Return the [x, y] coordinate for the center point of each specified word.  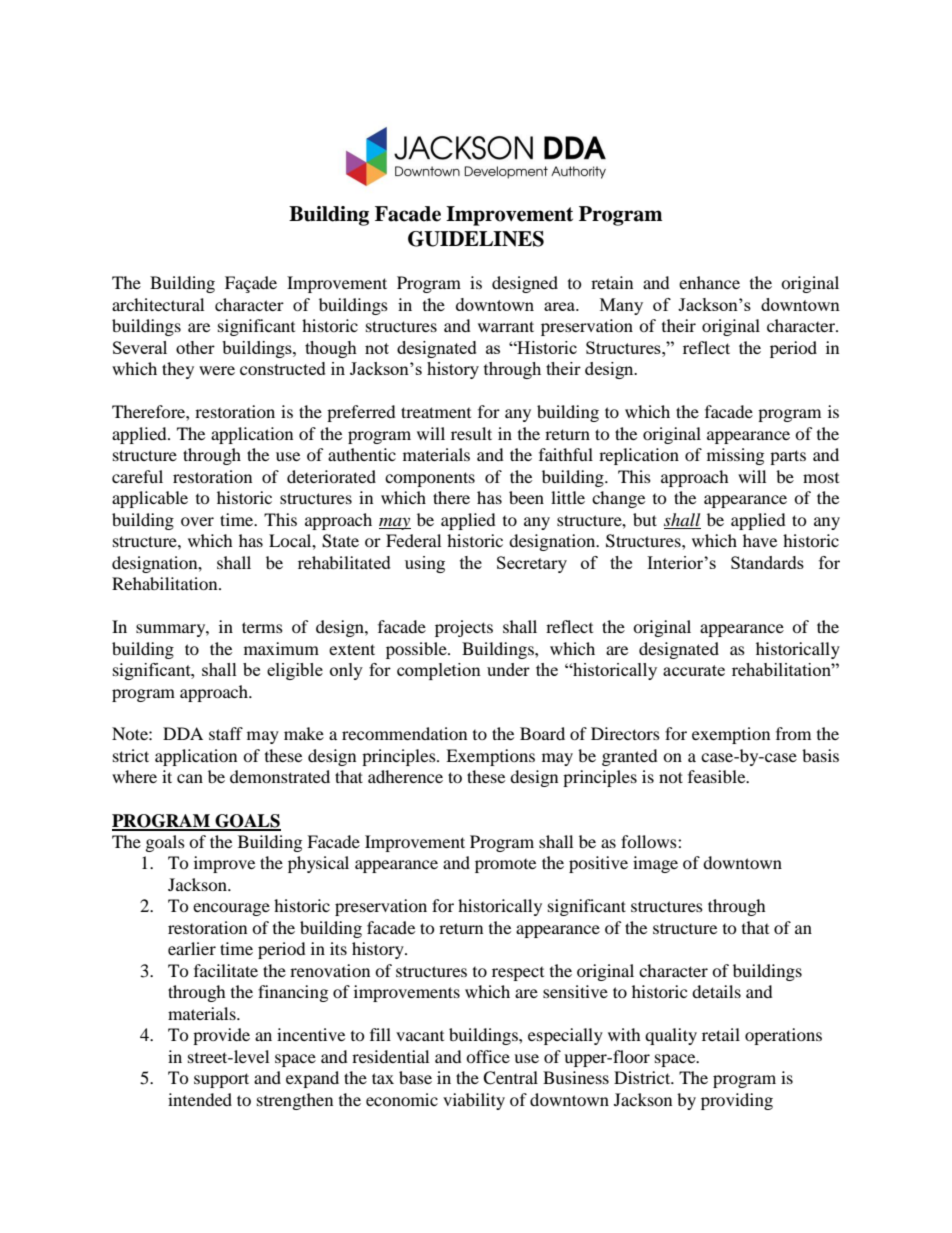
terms [262, 627]
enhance [709, 282]
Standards [767, 562]
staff [226, 733]
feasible [718, 776]
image [655, 864]
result [471, 433]
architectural [158, 304]
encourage [231, 909]
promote [505, 866]
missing [735, 456]
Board [542, 733]
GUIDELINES [476, 239]
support [221, 1080]
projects [464, 628]
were [217, 370]
